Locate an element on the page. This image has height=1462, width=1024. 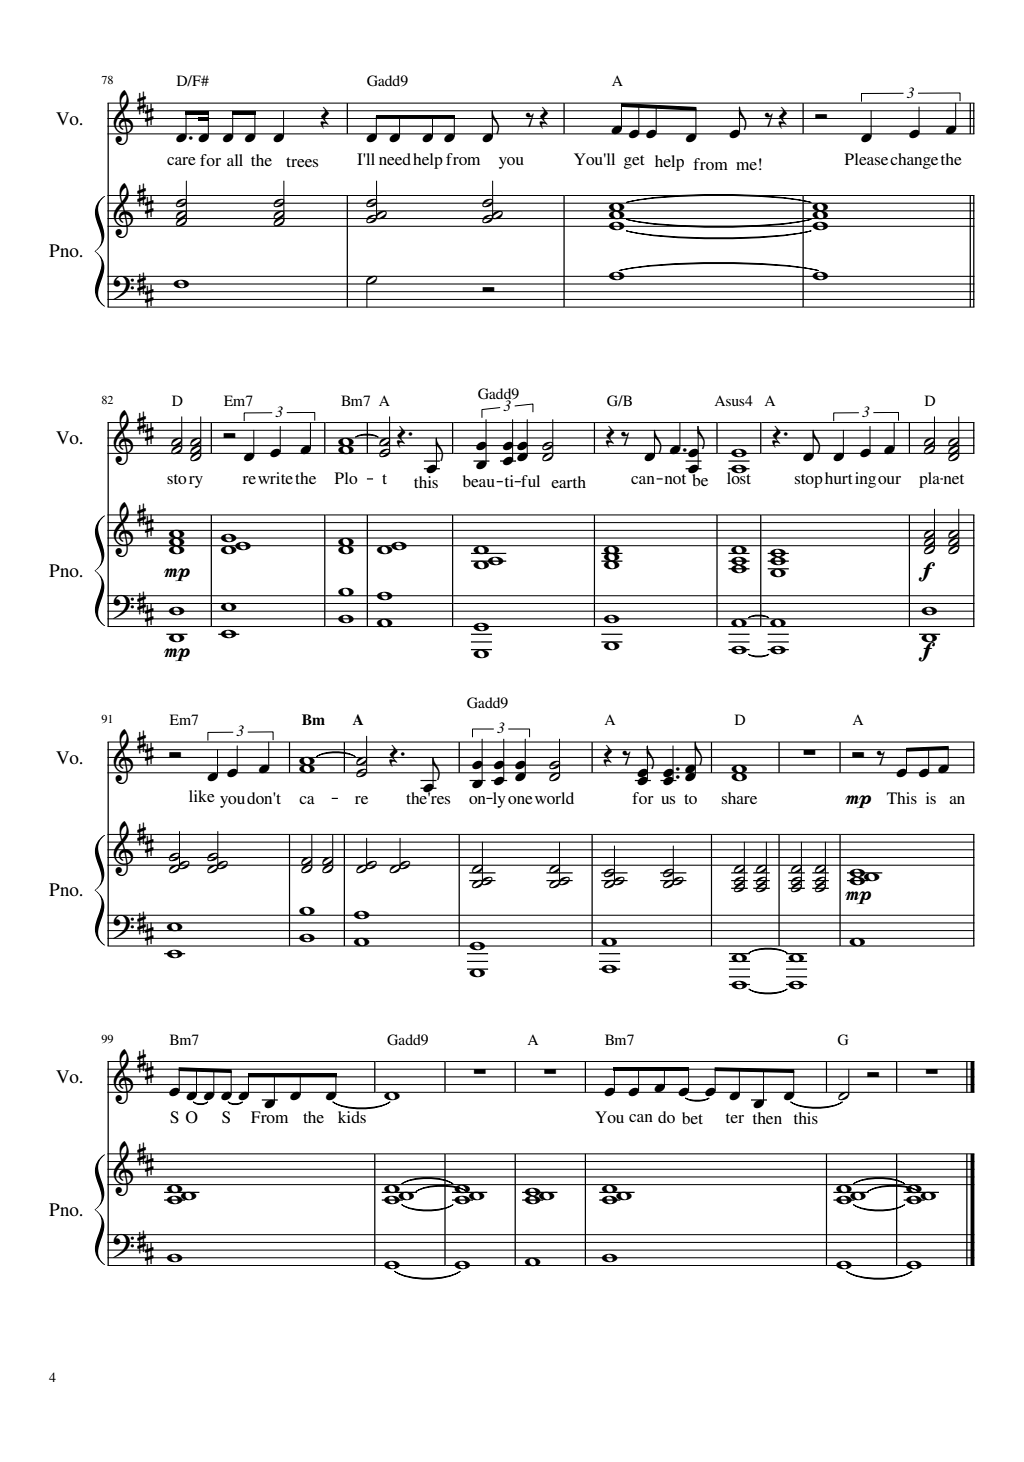
pla is located at coordinates (930, 480).
